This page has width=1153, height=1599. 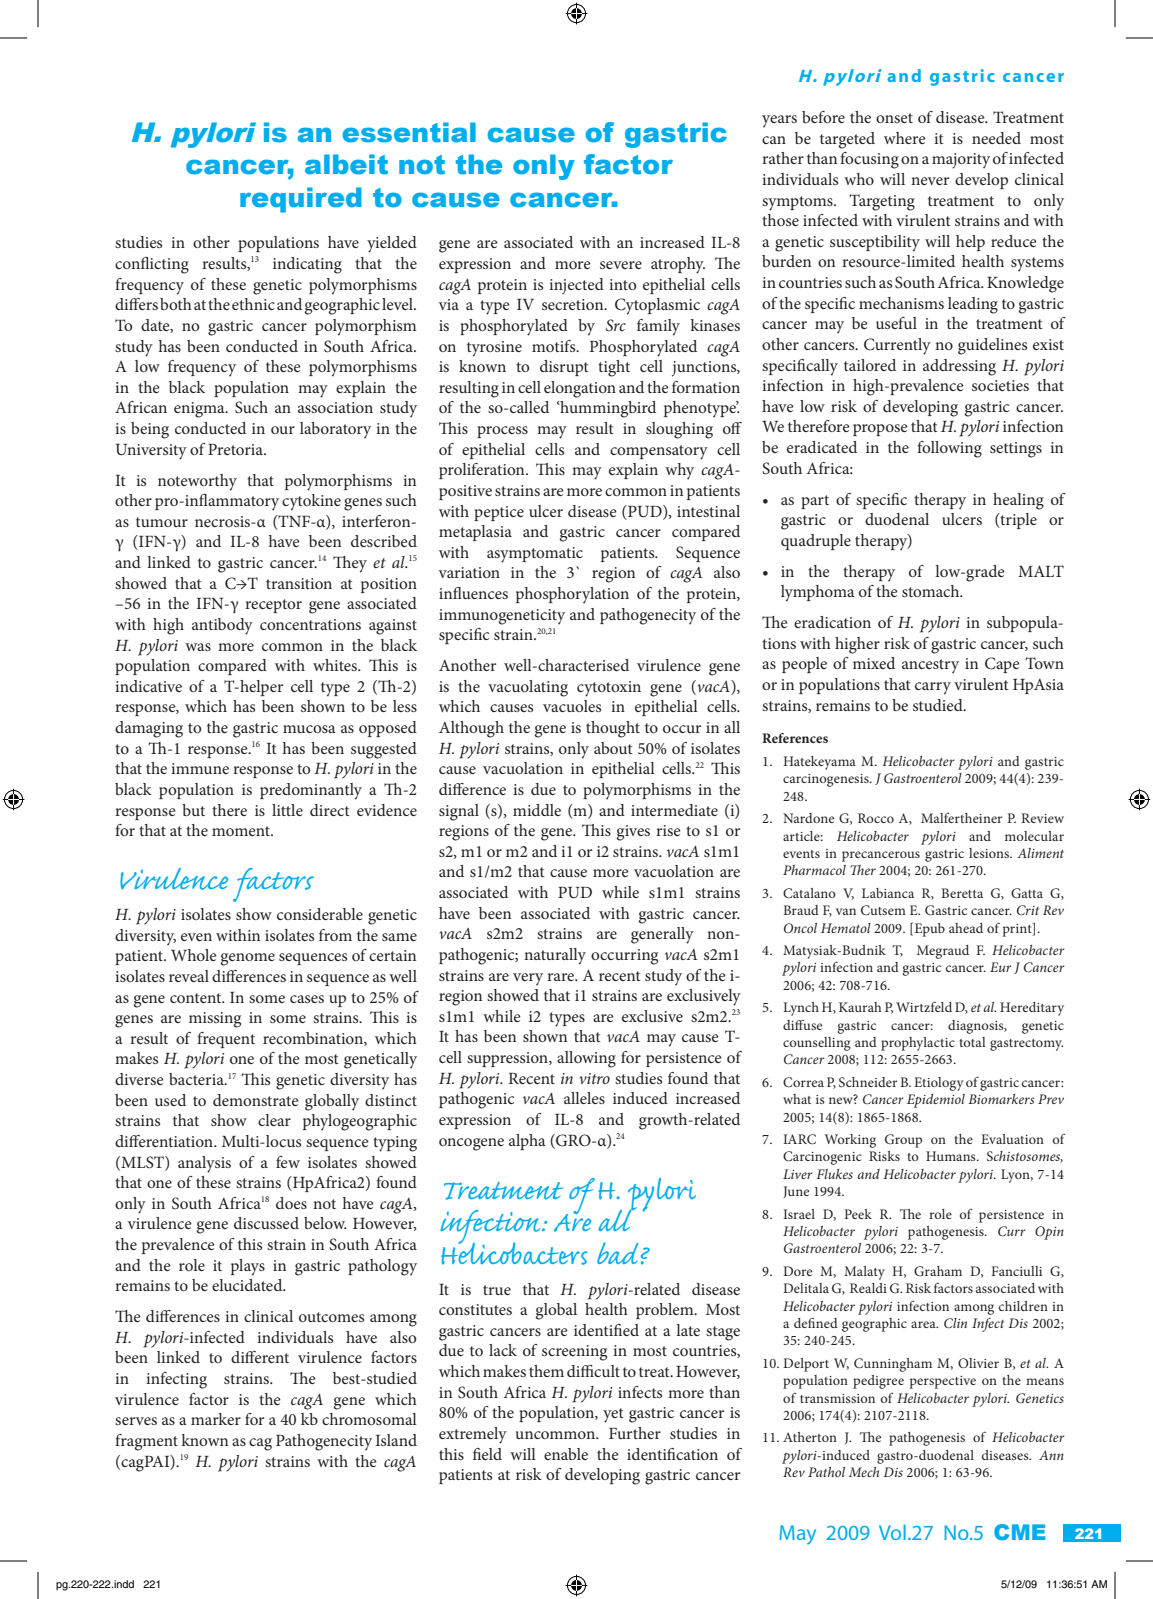 What do you see at coordinates (242, 831) in the page?
I see `moment` at bounding box center [242, 831].
